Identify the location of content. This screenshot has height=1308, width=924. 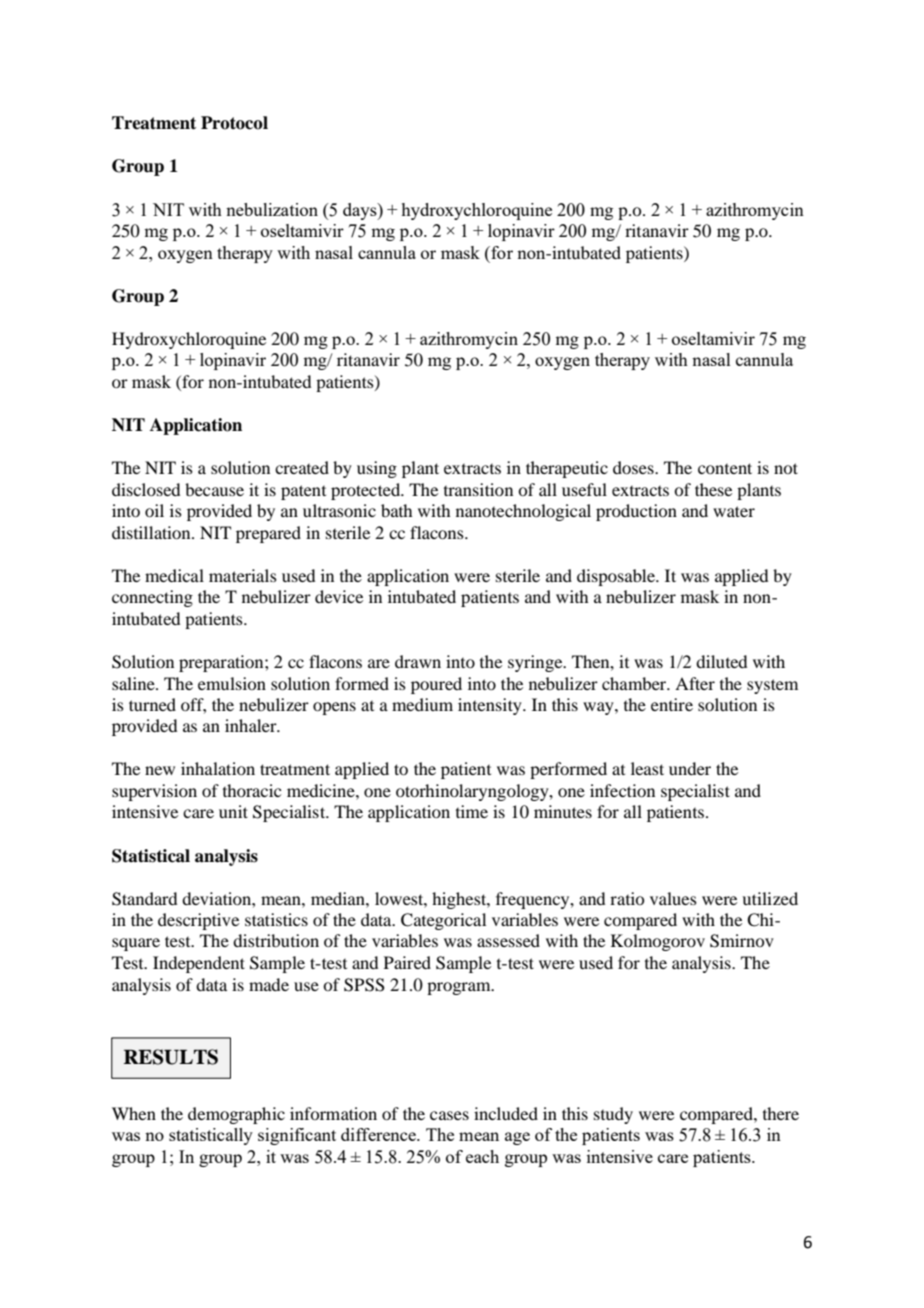
(725, 468).
